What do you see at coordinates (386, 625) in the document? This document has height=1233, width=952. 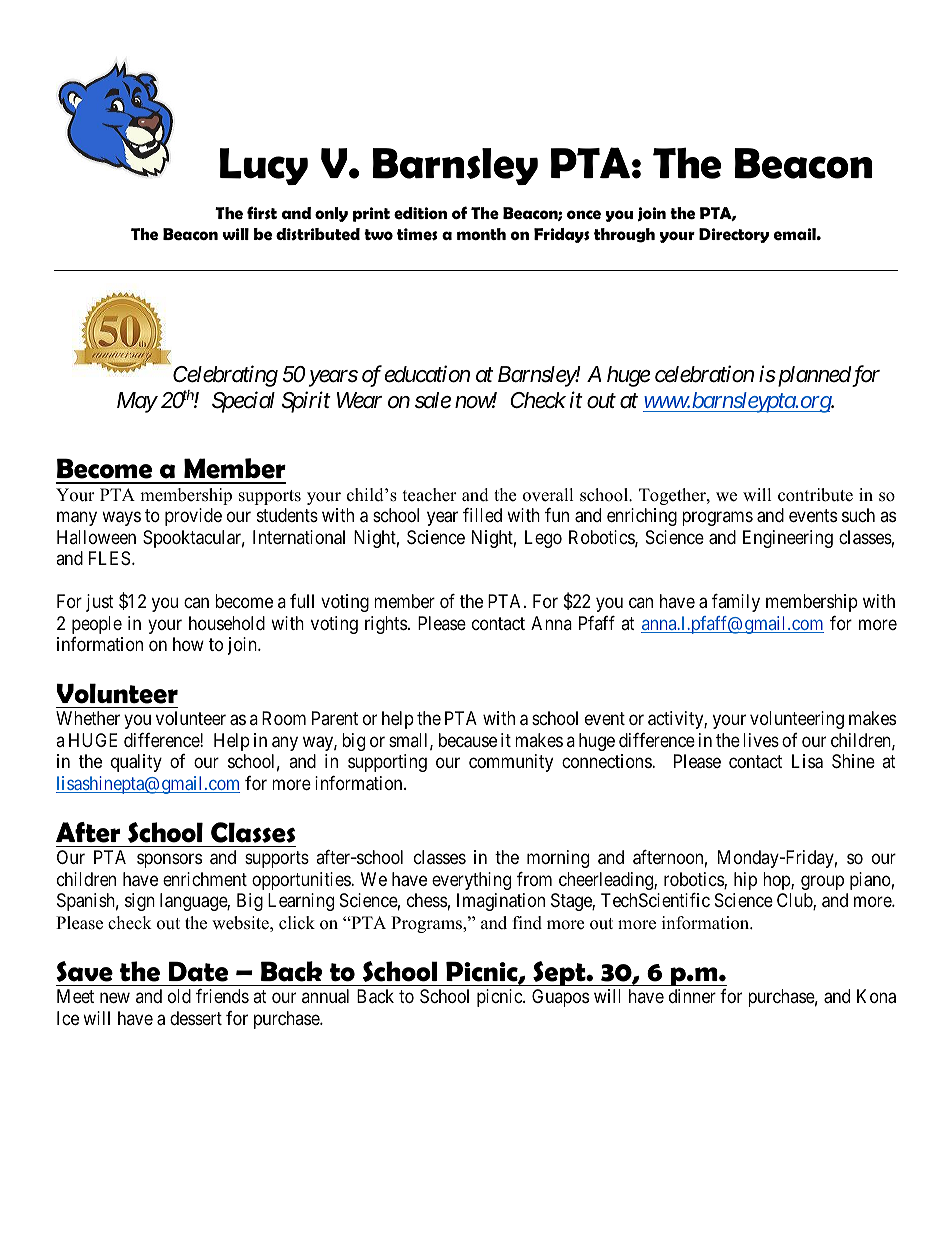 I see `rights` at bounding box center [386, 625].
